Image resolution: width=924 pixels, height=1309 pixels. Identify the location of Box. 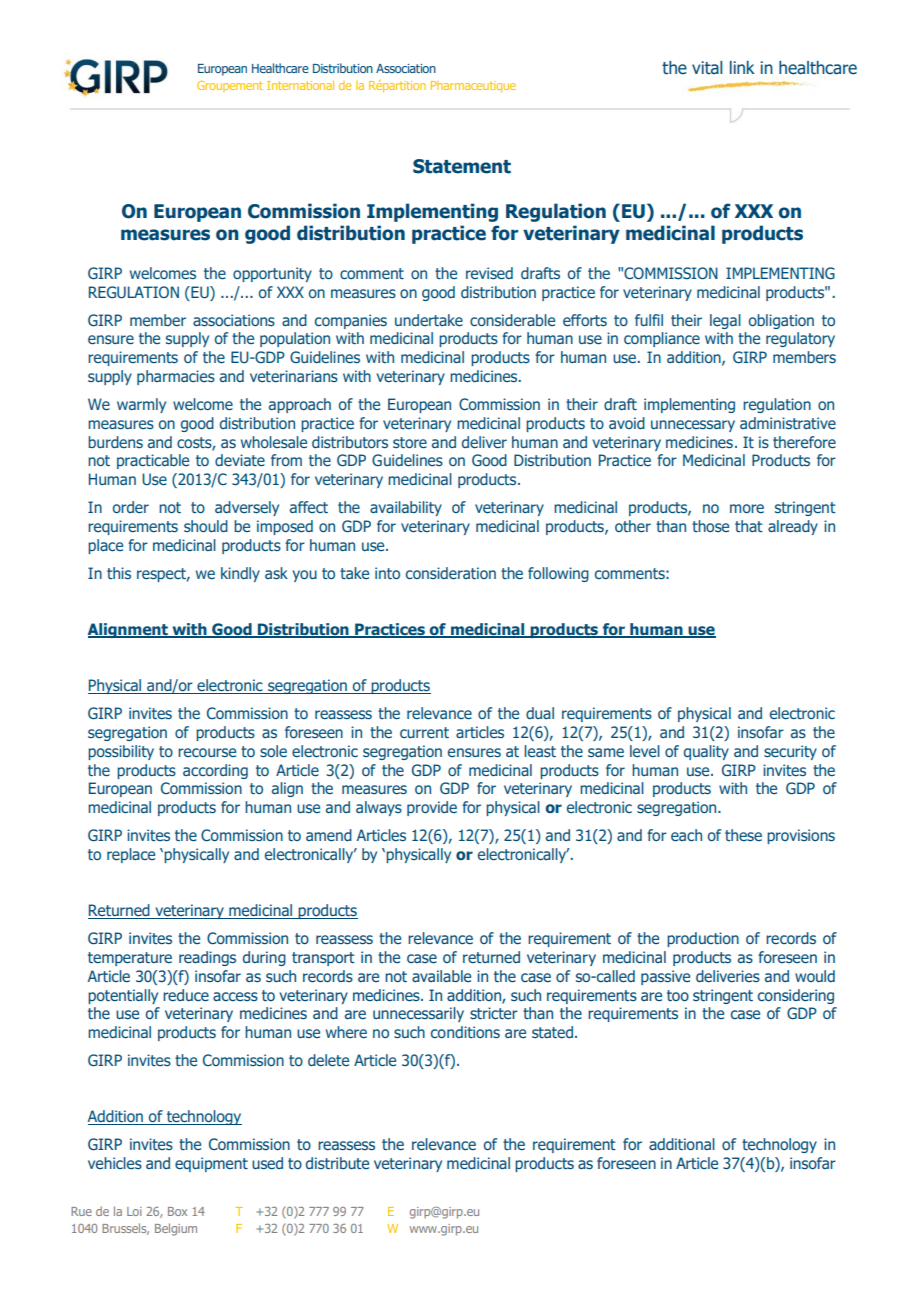
(177, 1211).
